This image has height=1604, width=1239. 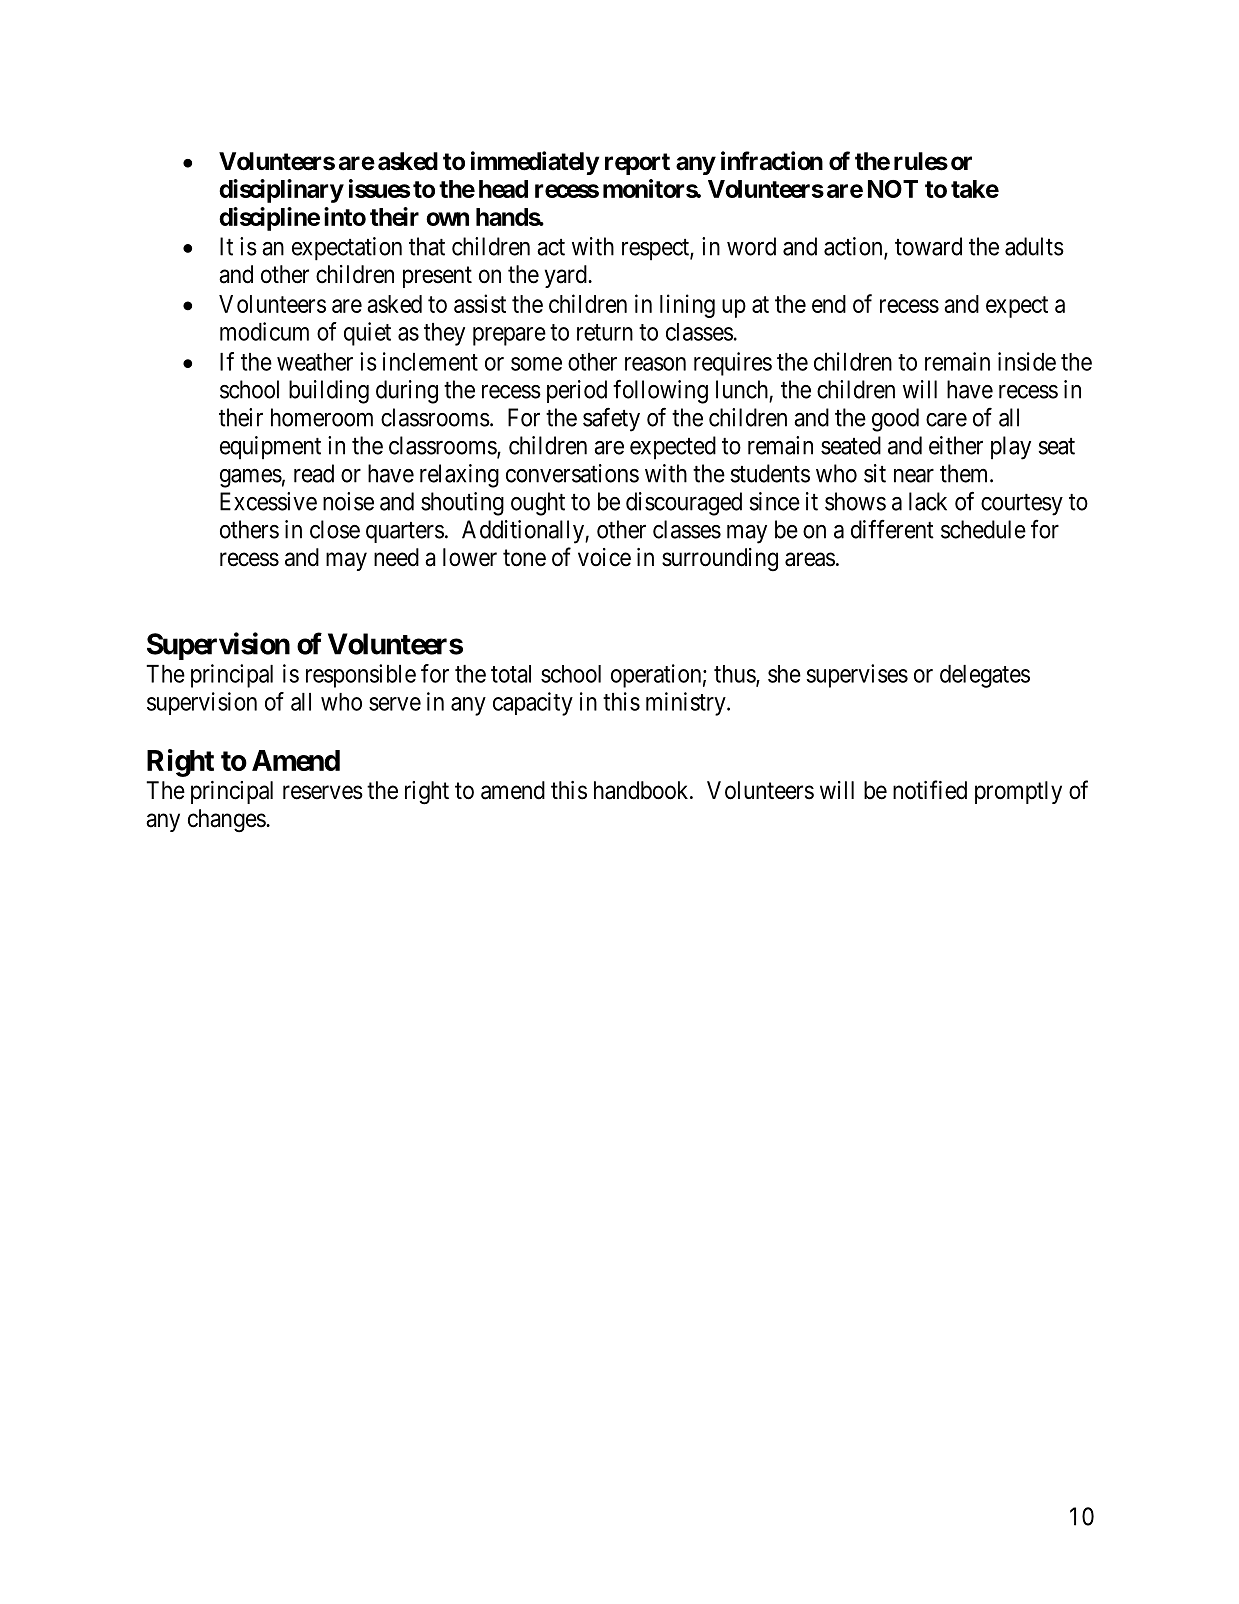 What do you see at coordinates (637, 164) in the image?
I see `report` at bounding box center [637, 164].
